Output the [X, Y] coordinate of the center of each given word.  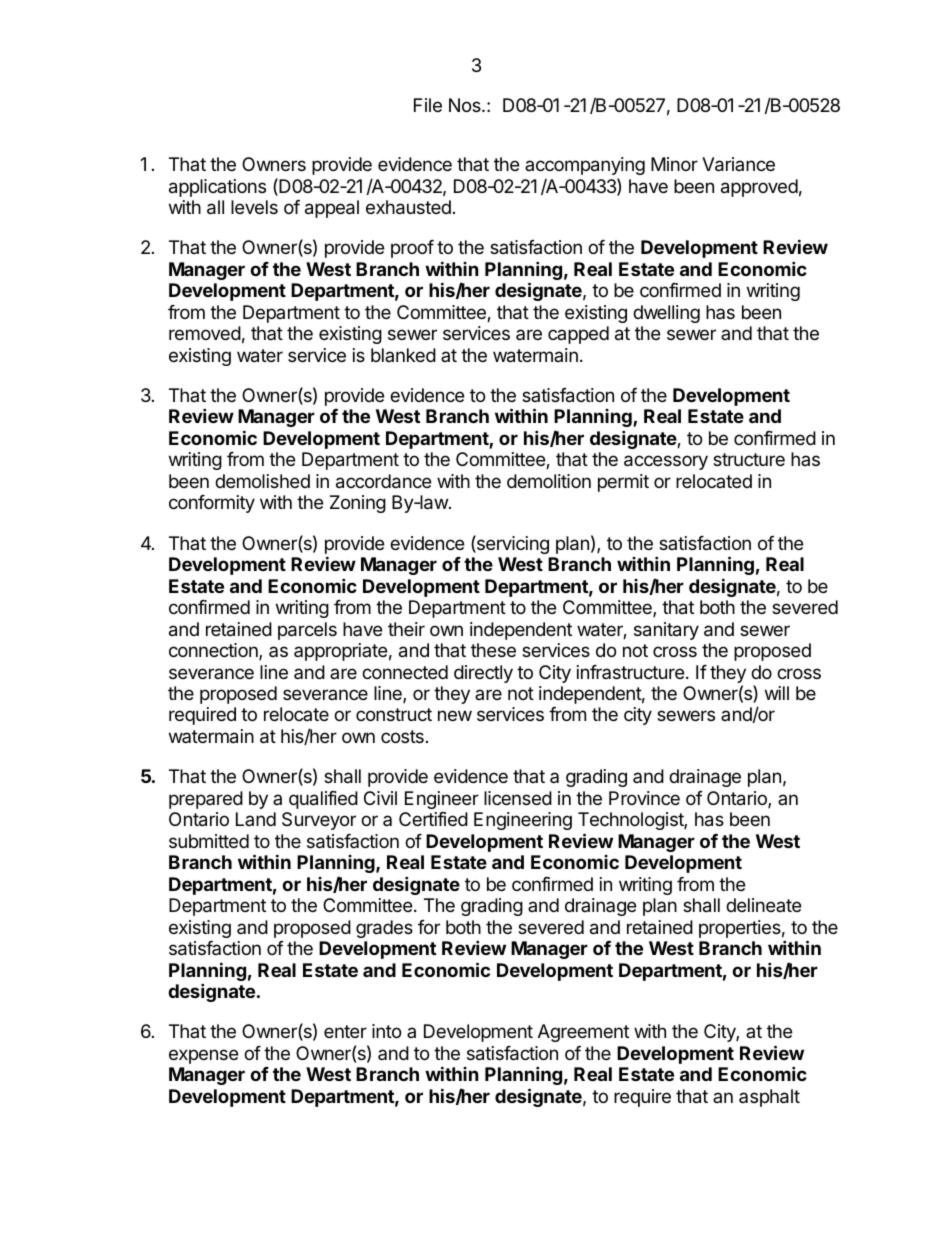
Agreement [583, 1033]
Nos [466, 105]
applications [217, 188]
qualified [323, 800]
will [777, 693]
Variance [738, 164]
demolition [549, 481]
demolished [262, 481]
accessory [666, 462]
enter [345, 1031]
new [455, 715]
